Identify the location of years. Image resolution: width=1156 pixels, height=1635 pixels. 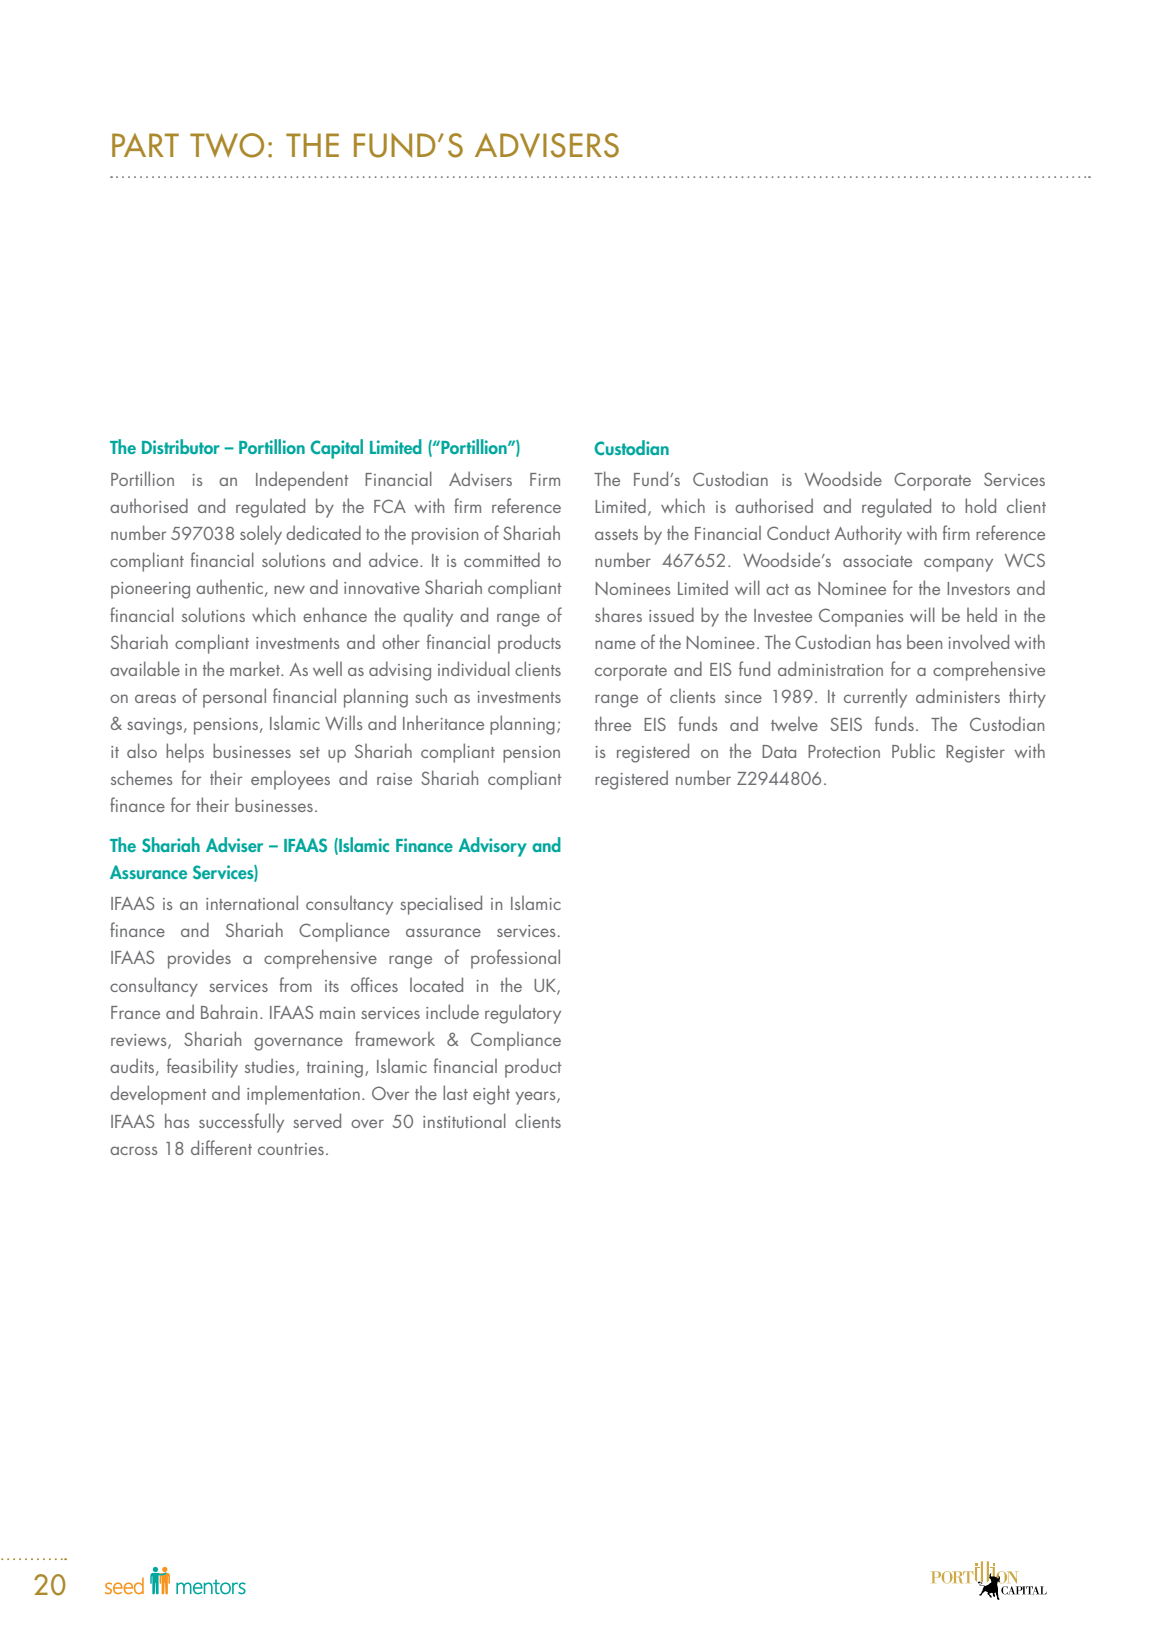
(536, 1098).
